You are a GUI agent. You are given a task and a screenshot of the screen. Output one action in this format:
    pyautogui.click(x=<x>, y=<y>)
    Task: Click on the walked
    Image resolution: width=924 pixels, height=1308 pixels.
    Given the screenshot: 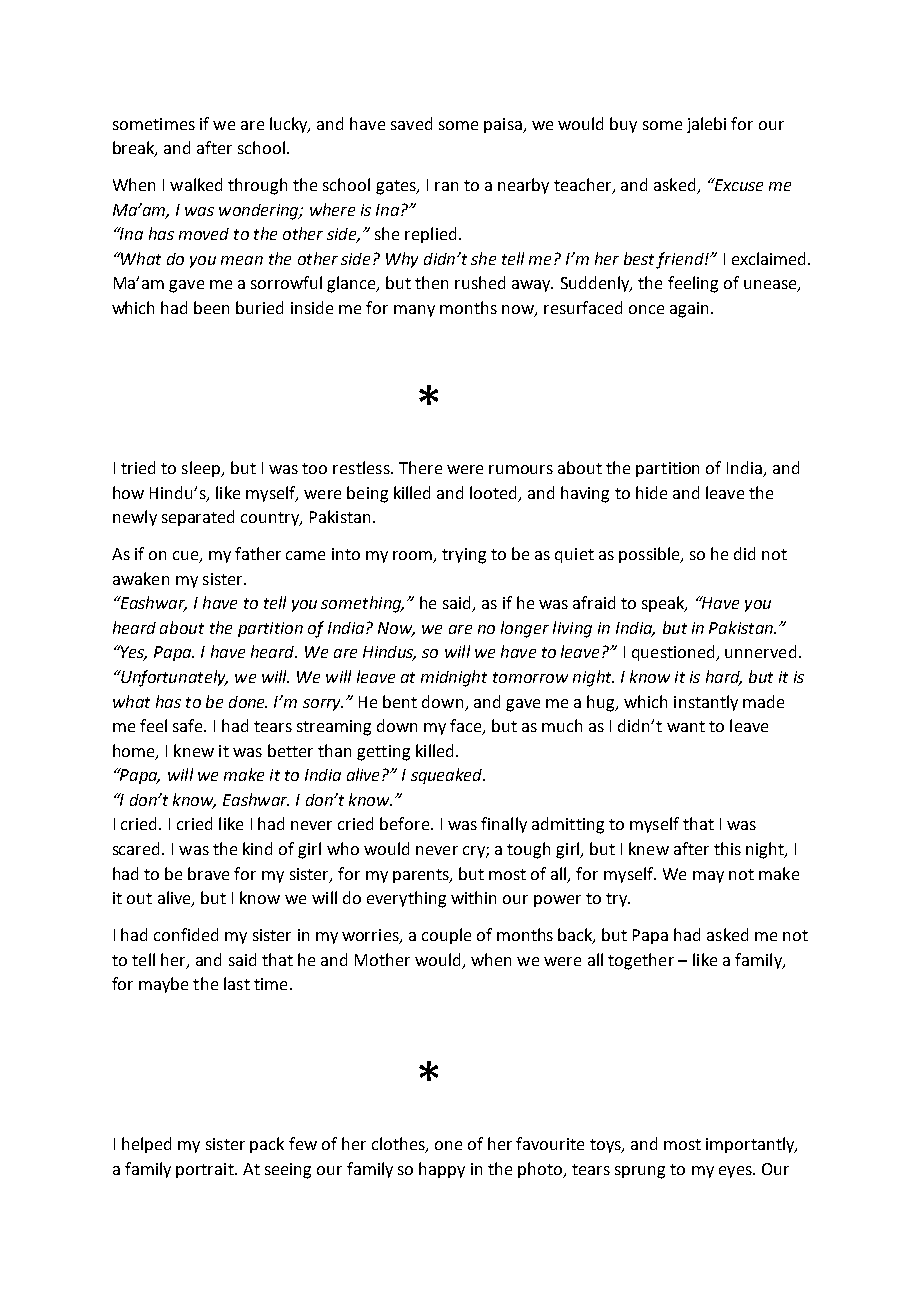 What is the action you would take?
    pyautogui.click(x=196, y=184)
